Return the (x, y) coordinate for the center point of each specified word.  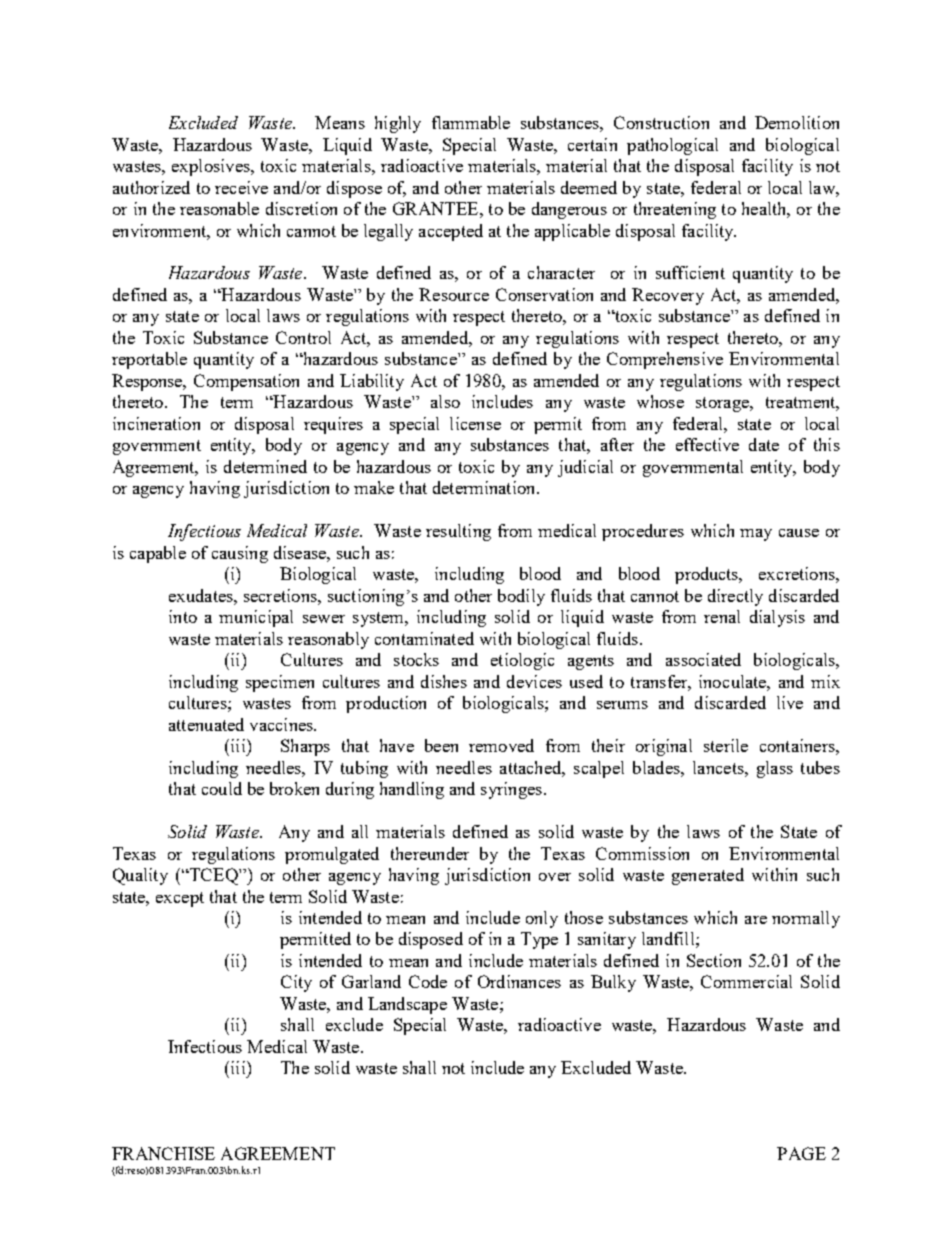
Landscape (407, 1005)
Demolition (797, 122)
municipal (256, 618)
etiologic (522, 661)
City (296, 983)
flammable (471, 122)
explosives (212, 167)
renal (722, 616)
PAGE (801, 1153)
